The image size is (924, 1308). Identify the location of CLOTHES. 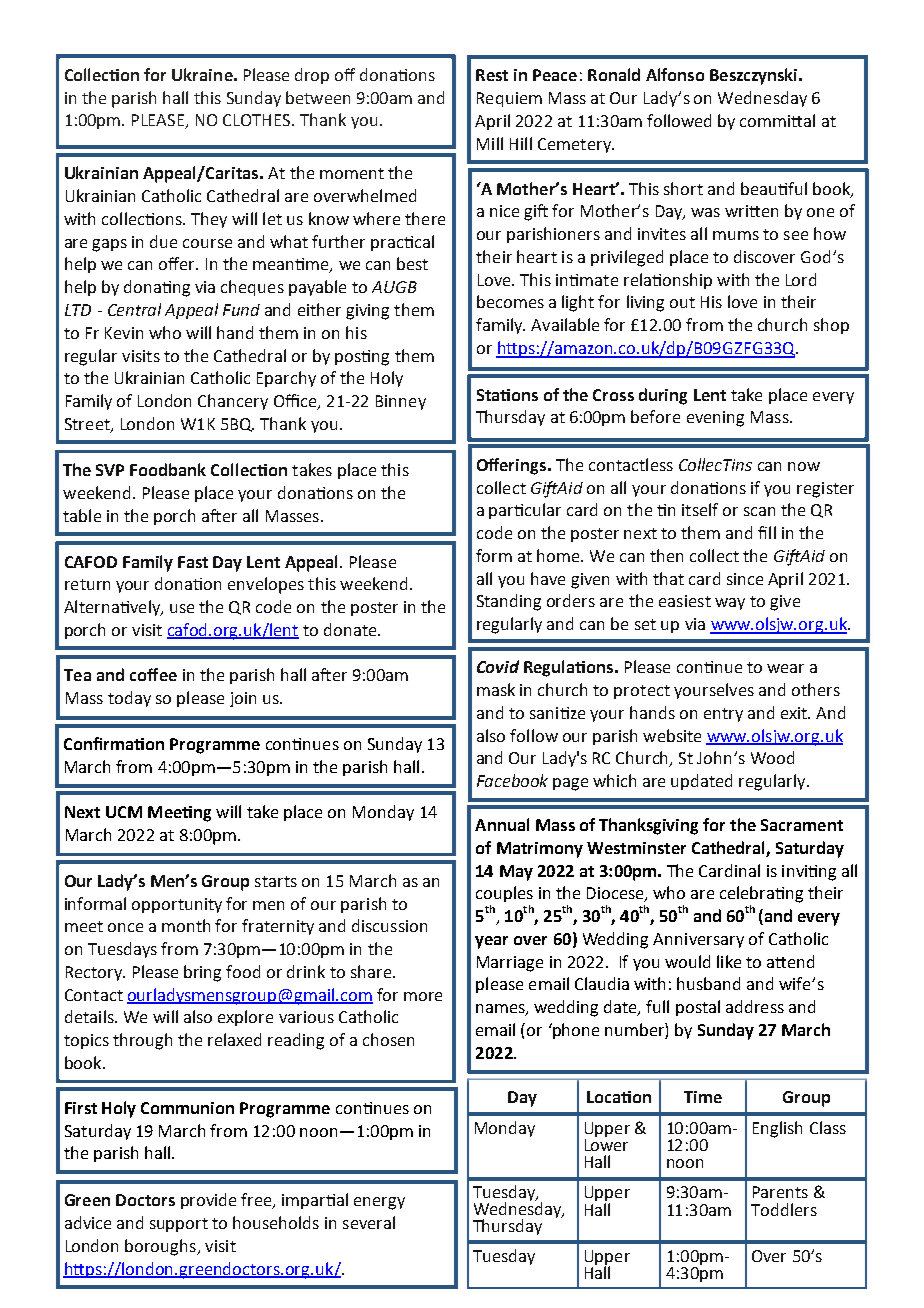
(258, 120).
